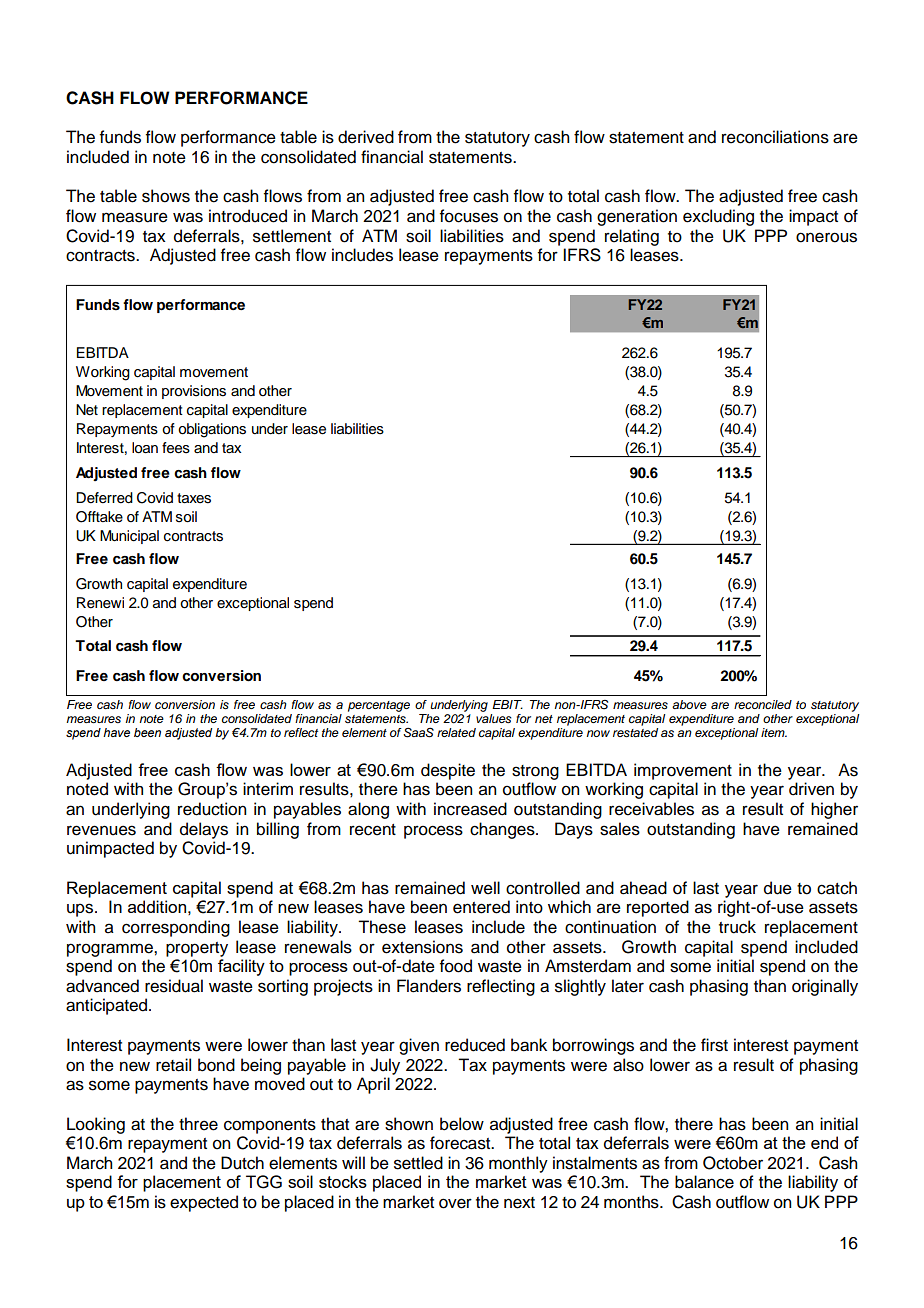  Describe the element at coordinates (493, 718) in the screenshot. I see `values` at that location.
